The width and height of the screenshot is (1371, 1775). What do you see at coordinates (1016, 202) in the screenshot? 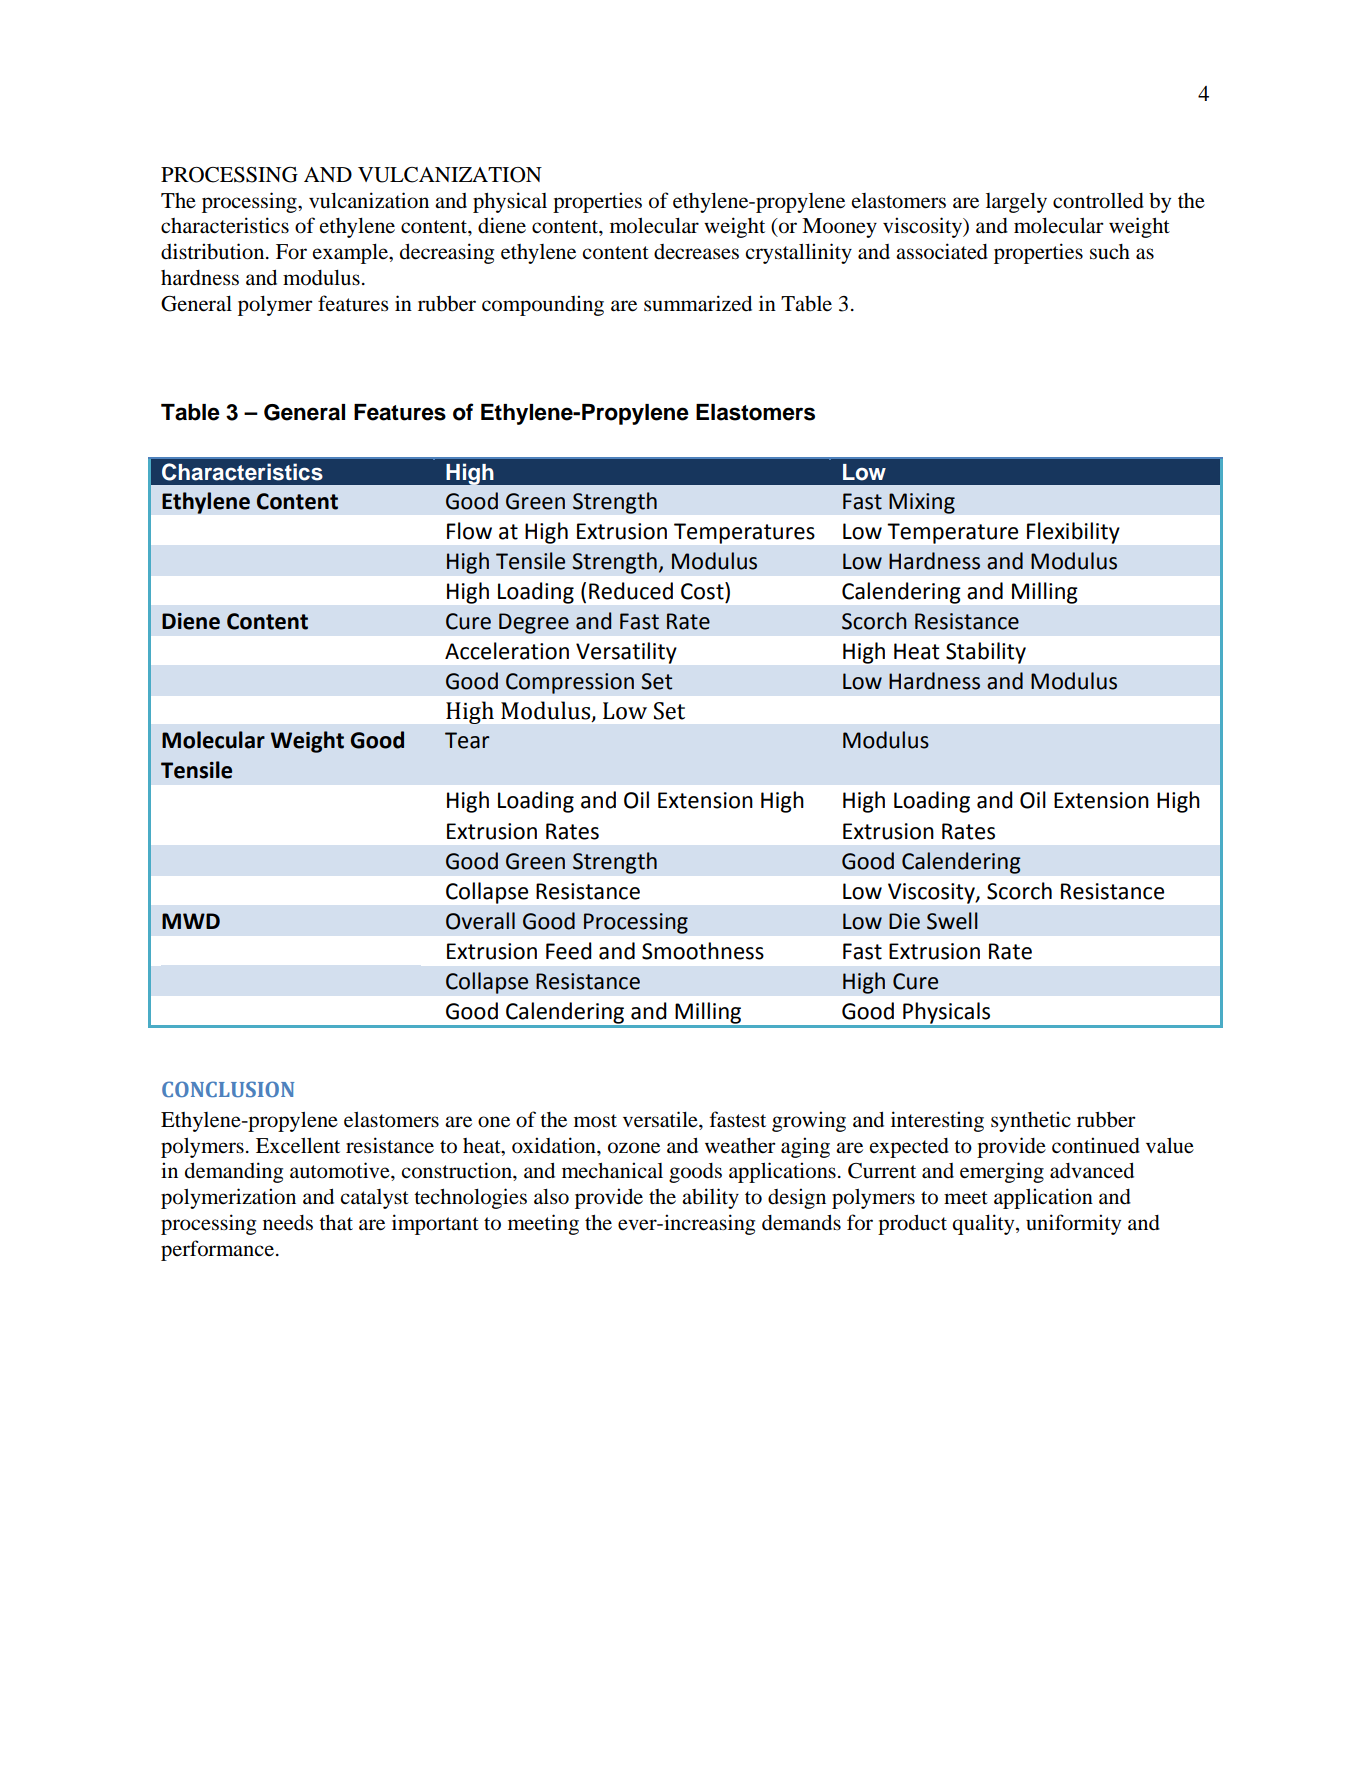
I see `largely` at bounding box center [1016, 202].
